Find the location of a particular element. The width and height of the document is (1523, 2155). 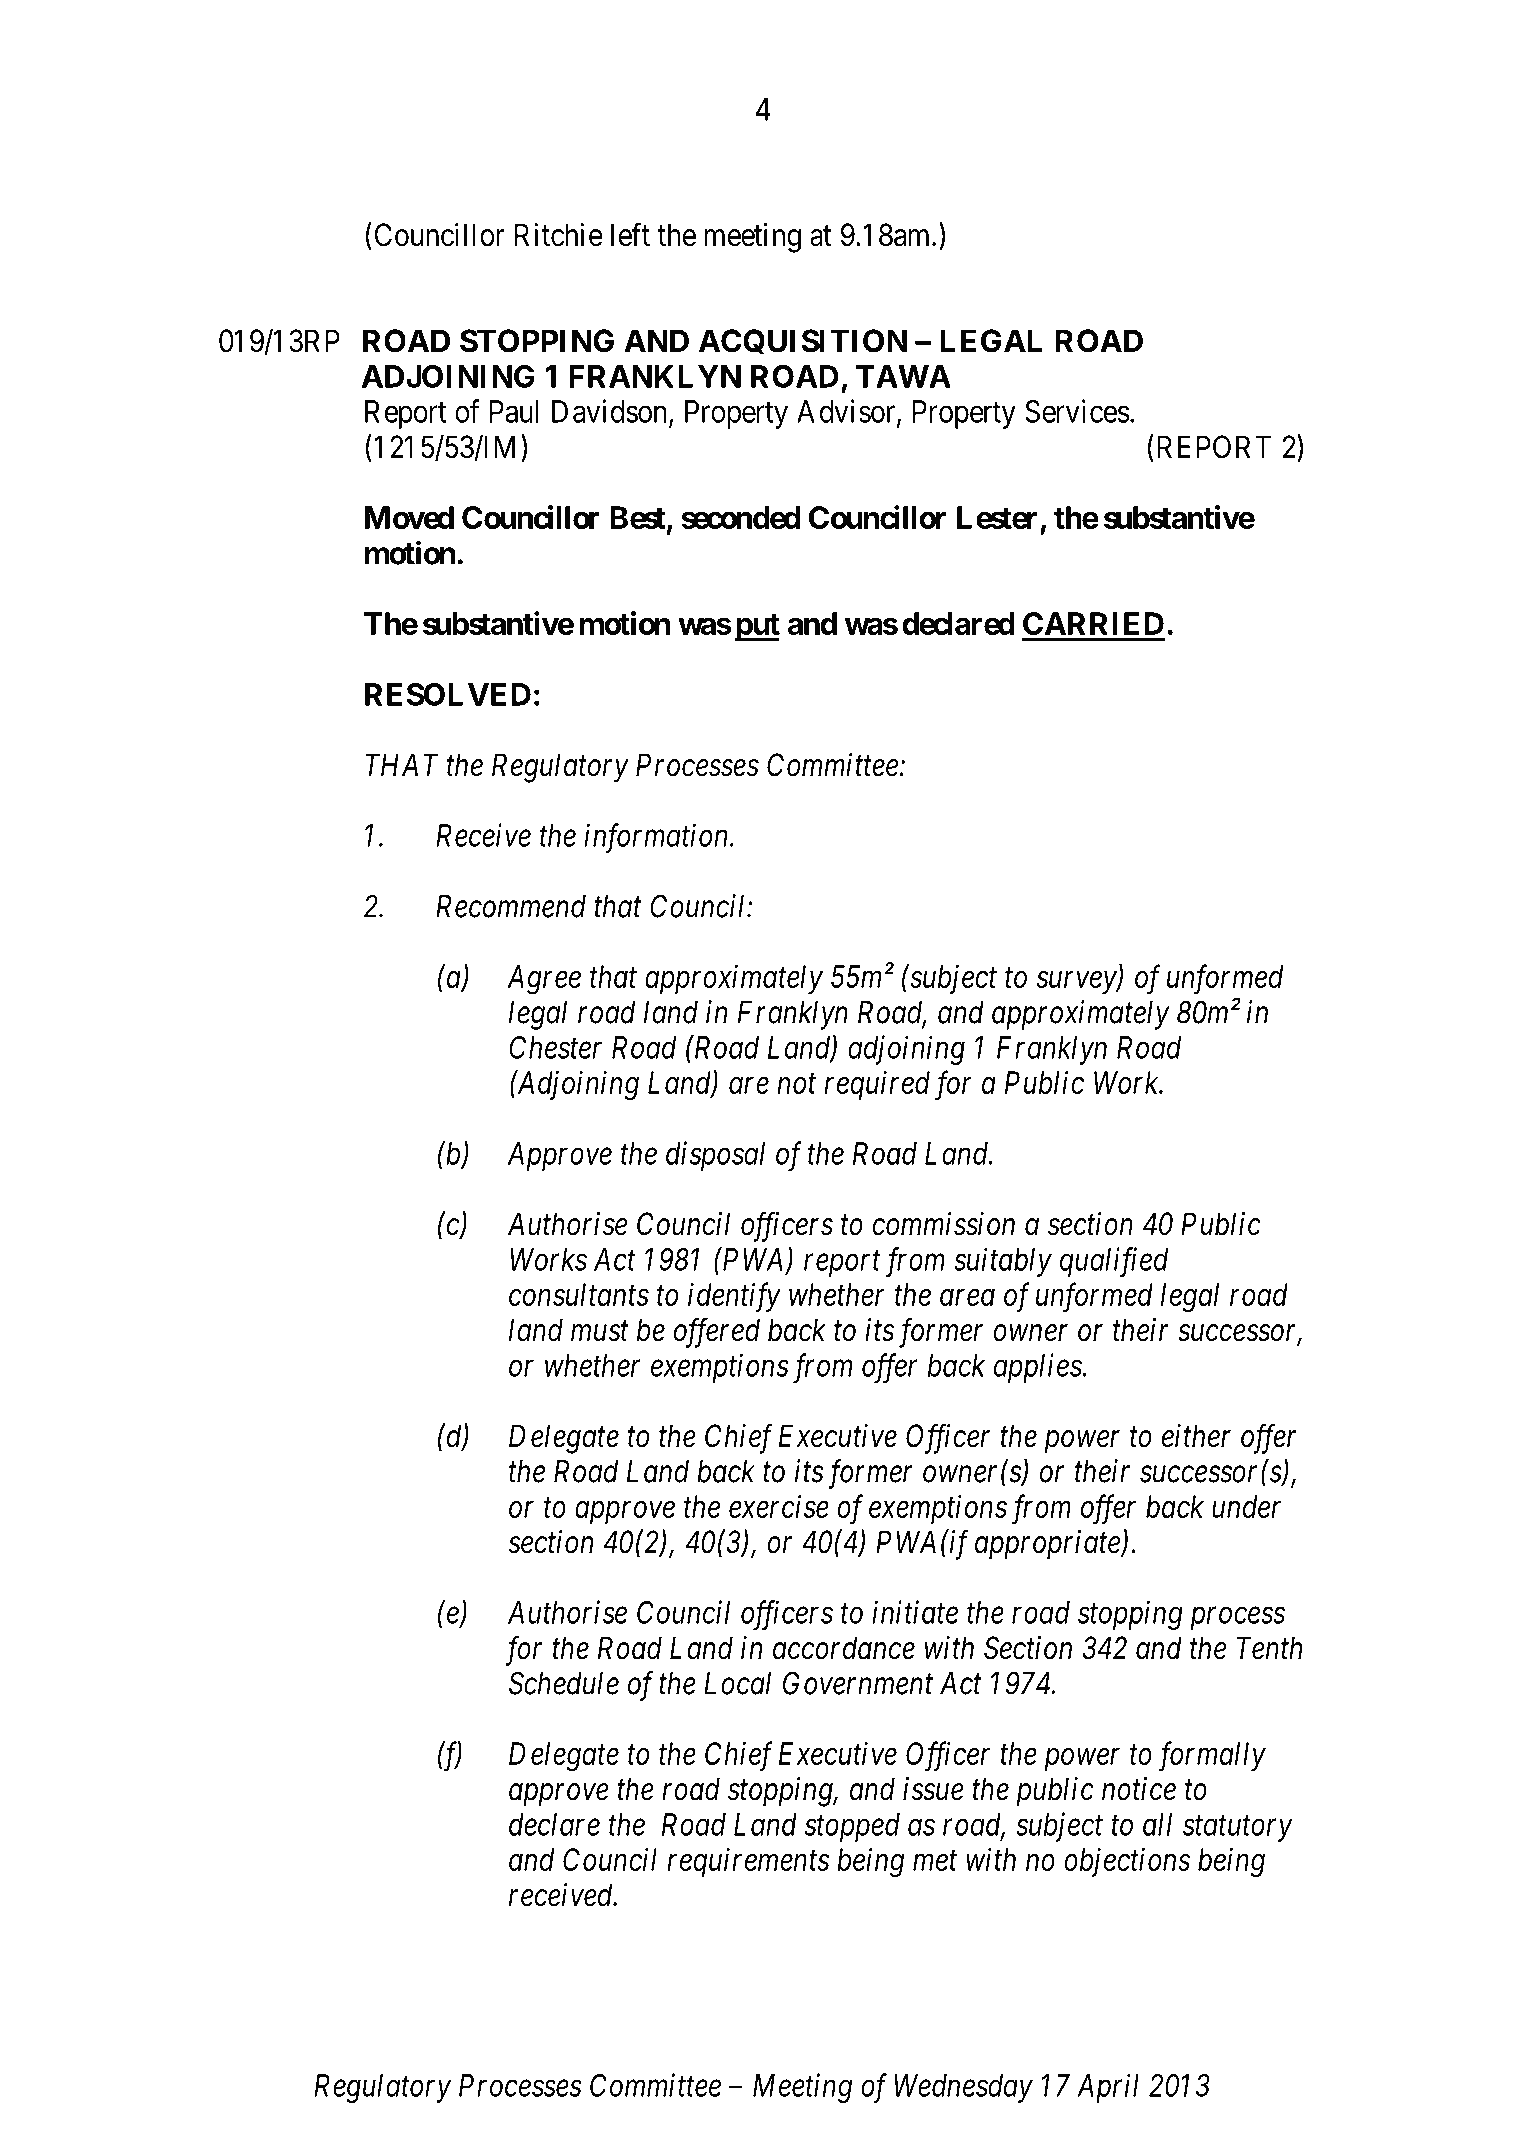

Ritchie is located at coordinates (559, 235).
